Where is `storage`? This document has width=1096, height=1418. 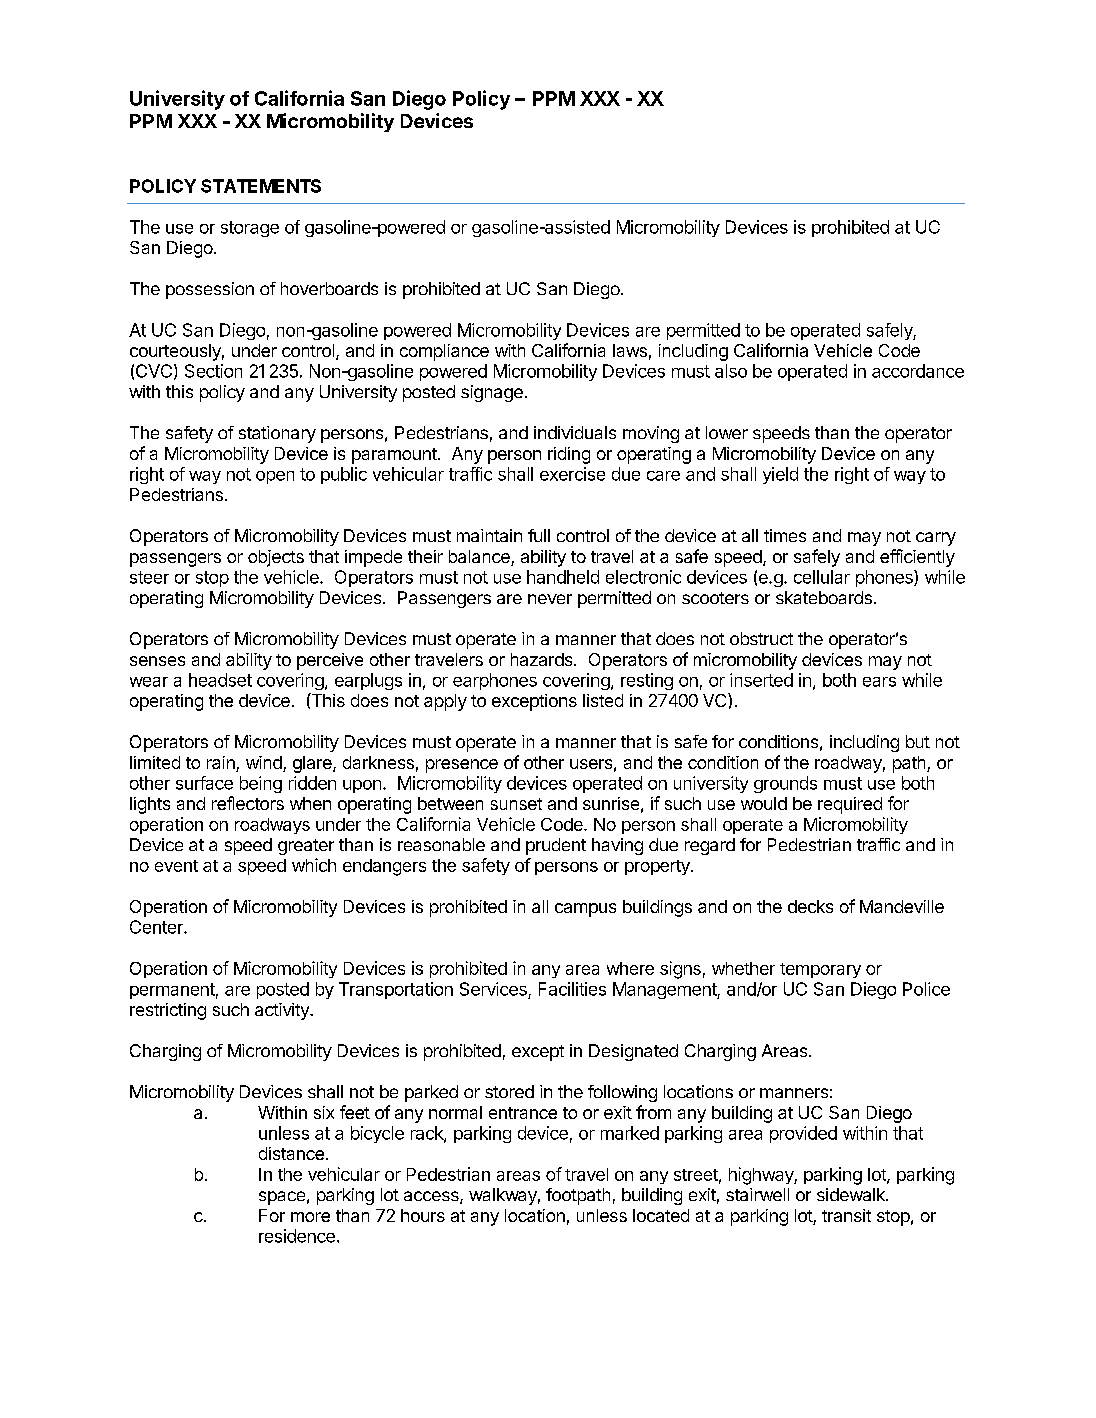 storage is located at coordinates (250, 229).
